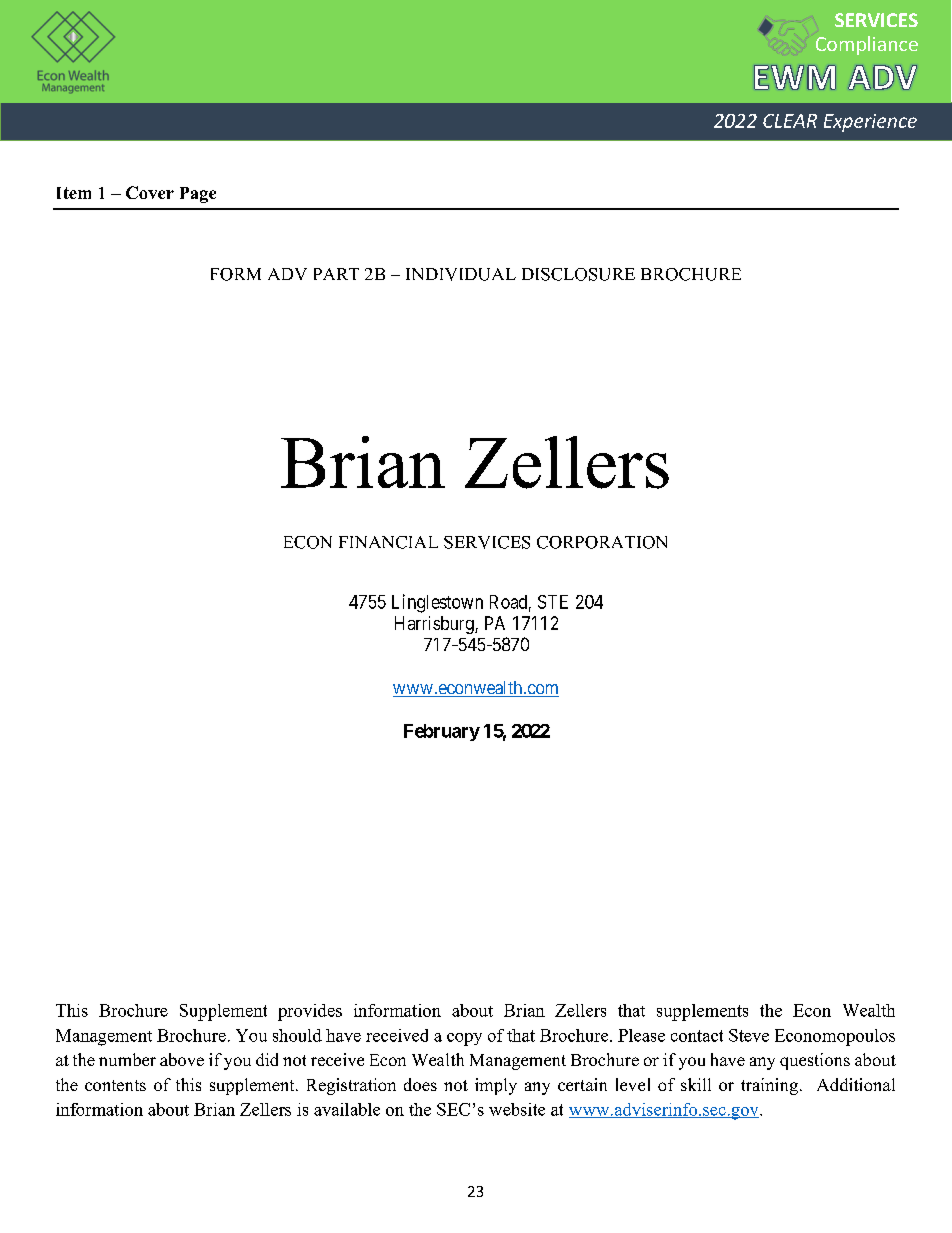  Describe the element at coordinates (150, 192) in the page. I see `Cover` at that location.
